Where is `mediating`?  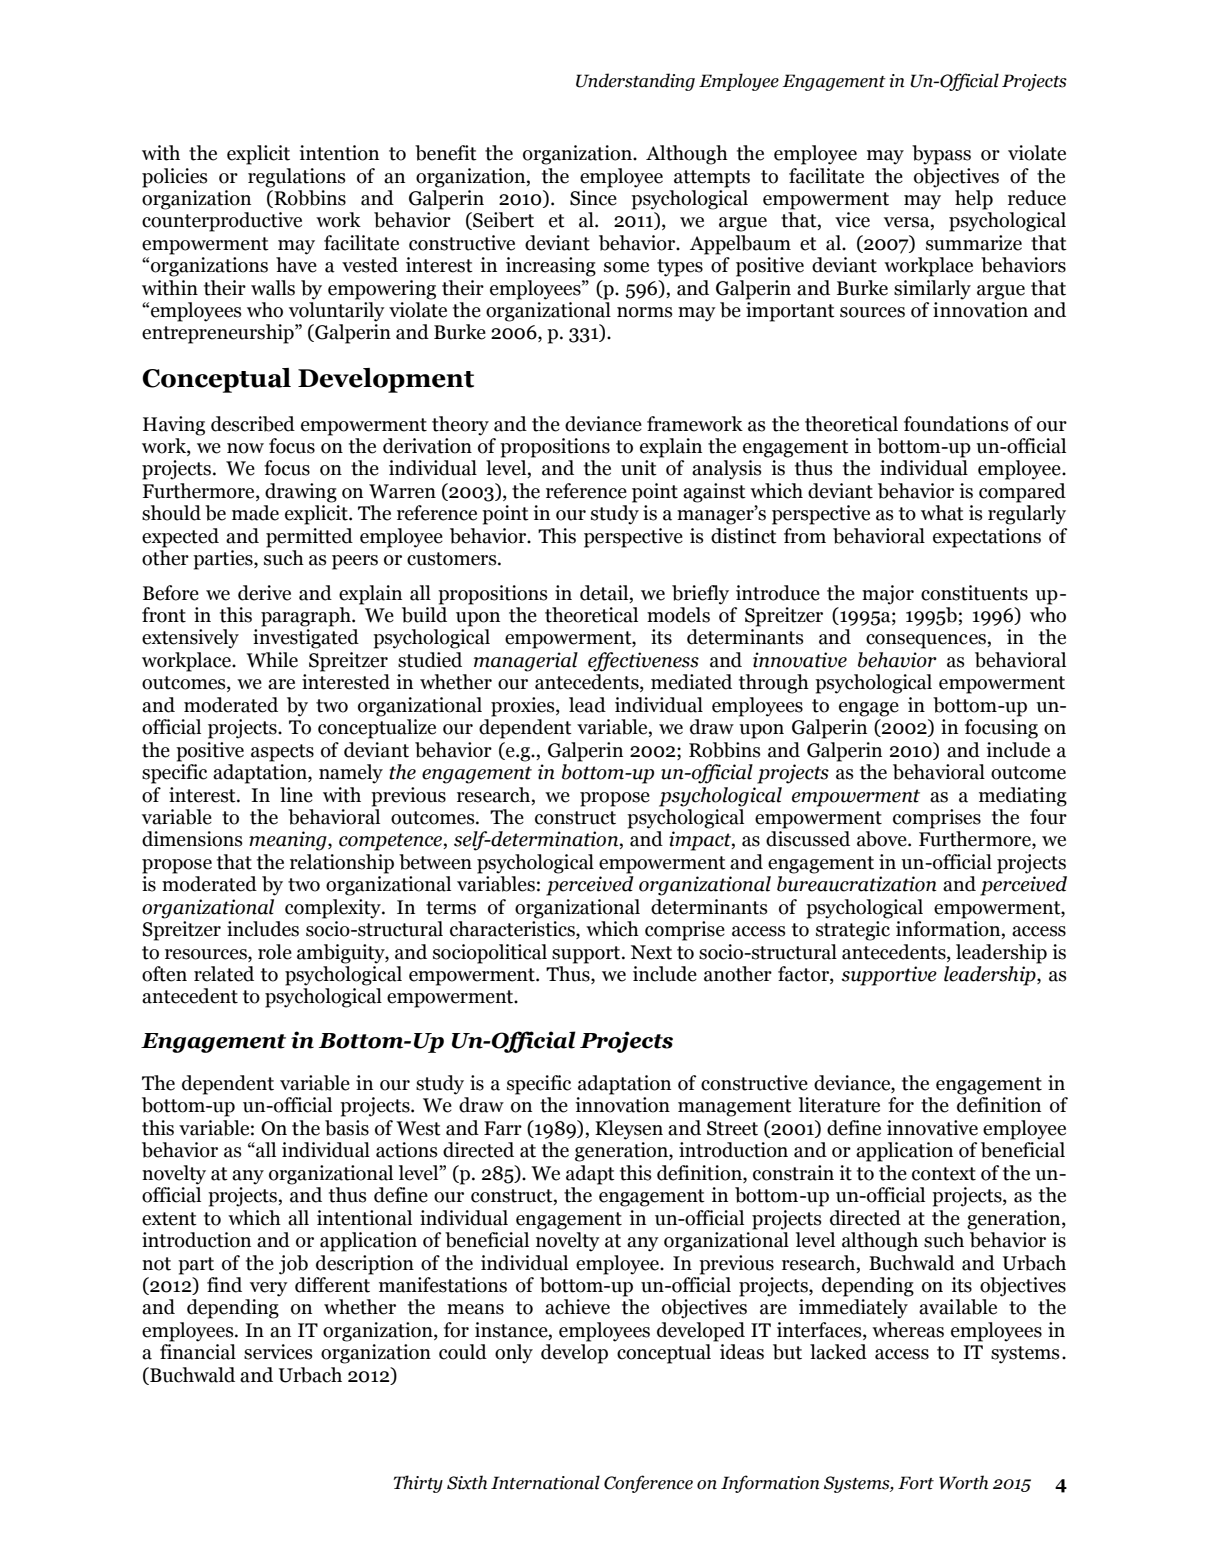 mediating is located at coordinates (1023, 797).
